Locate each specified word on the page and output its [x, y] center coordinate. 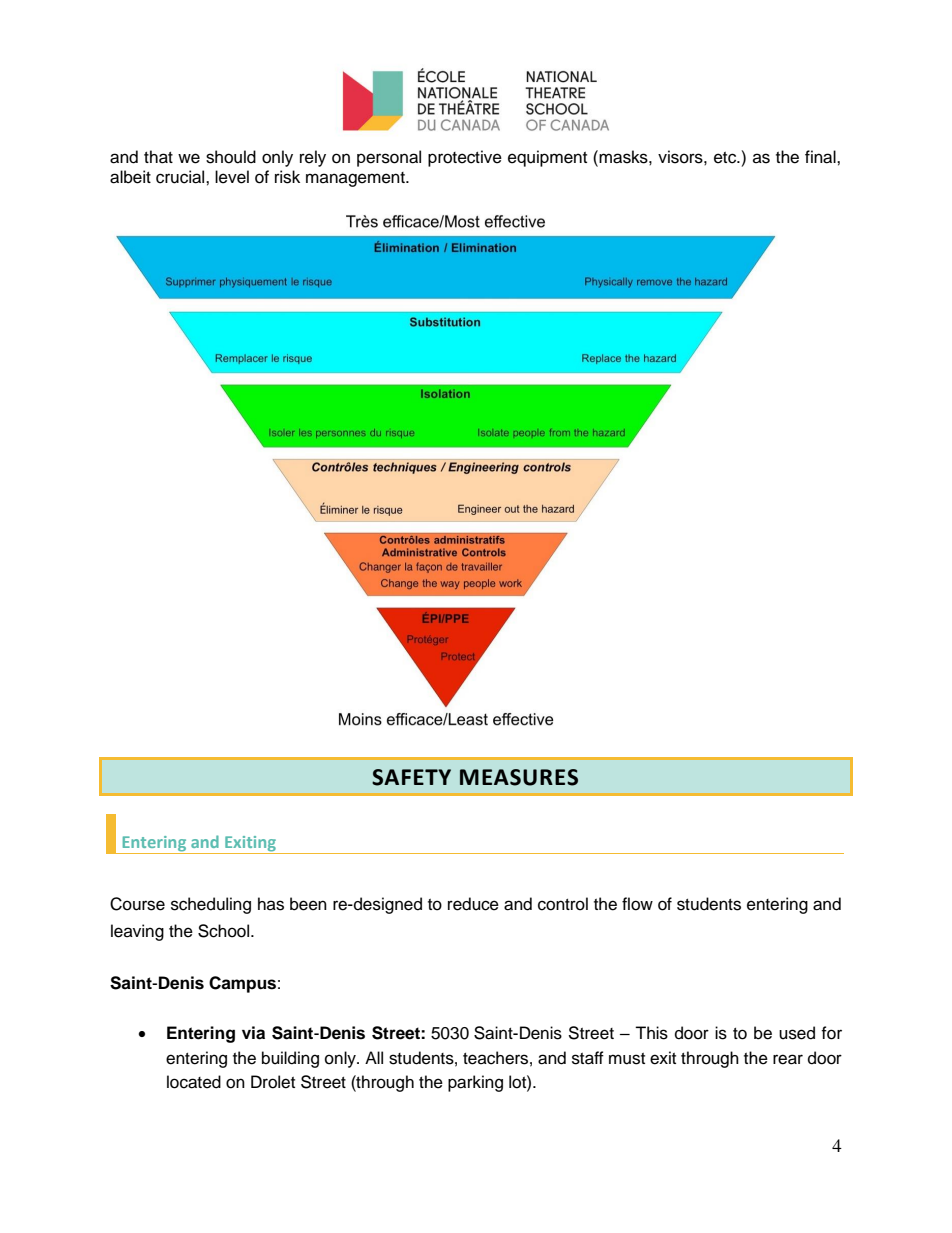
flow [637, 904]
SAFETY [411, 777]
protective [465, 158]
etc [726, 158]
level [232, 177]
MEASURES [519, 777]
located [194, 1082]
